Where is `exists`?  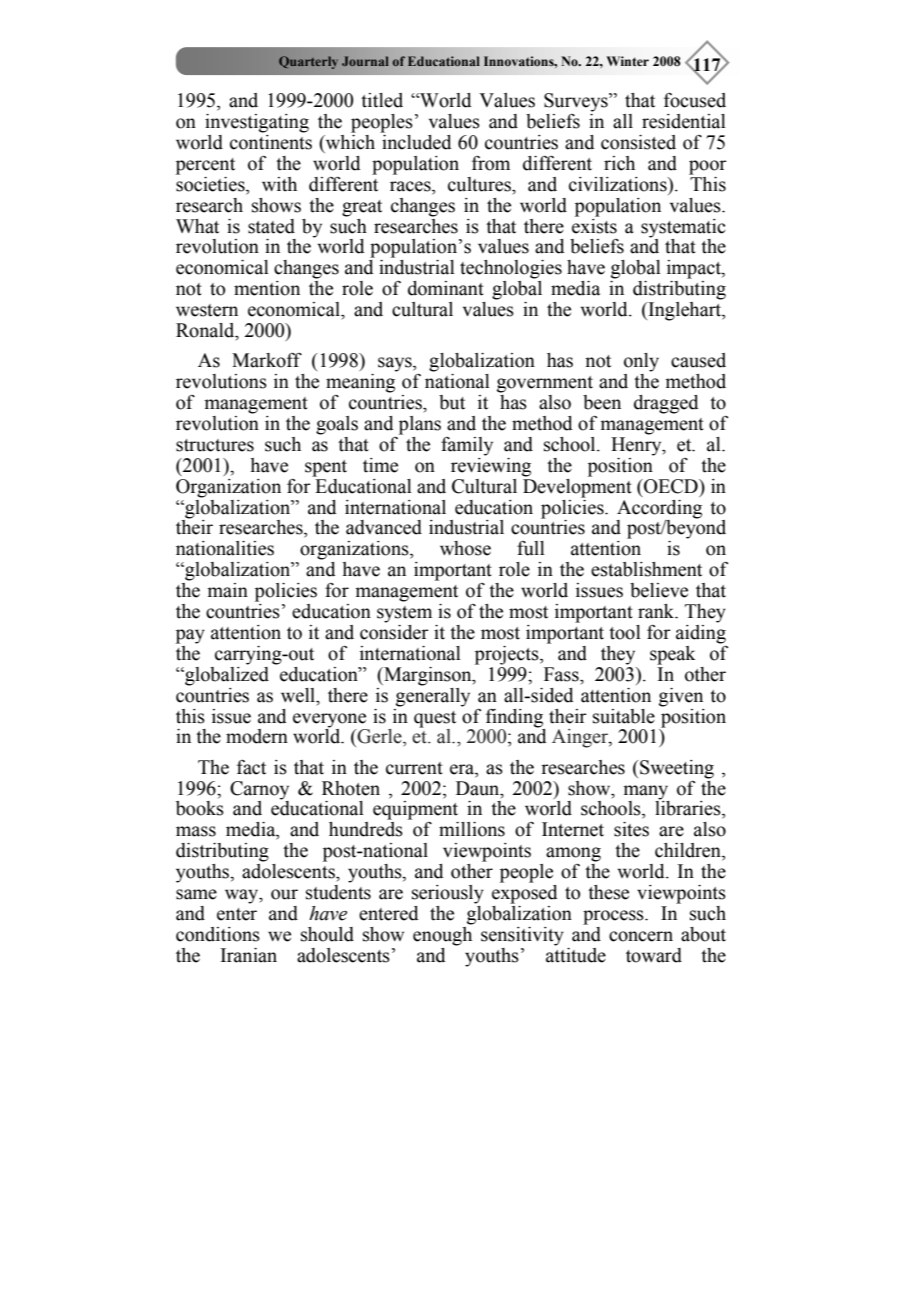
exists is located at coordinates (594, 225).
